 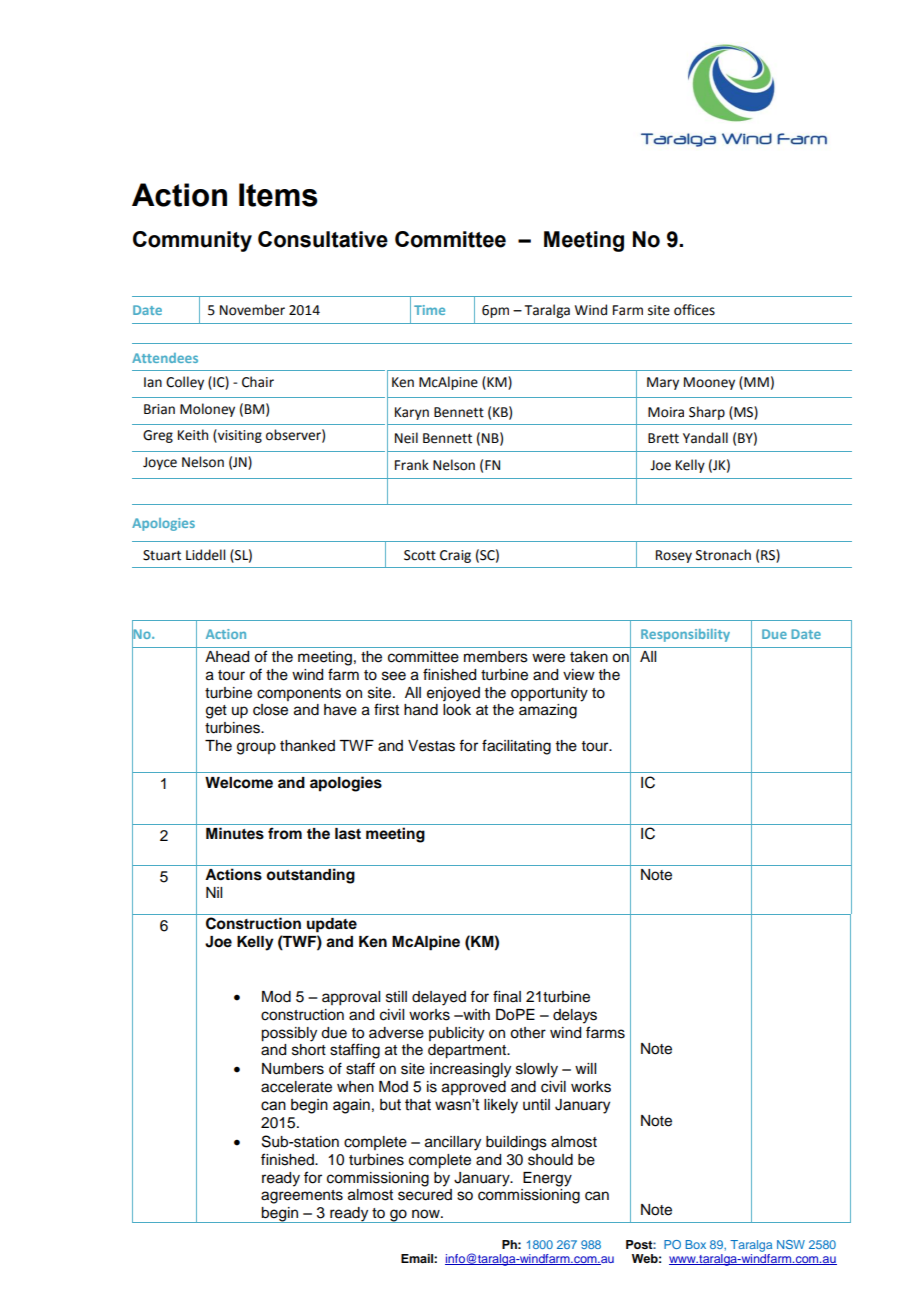 What do you see at coordinates (429, 310) in the screenshot?
I see `Time` at bounding box center [429, 310].
